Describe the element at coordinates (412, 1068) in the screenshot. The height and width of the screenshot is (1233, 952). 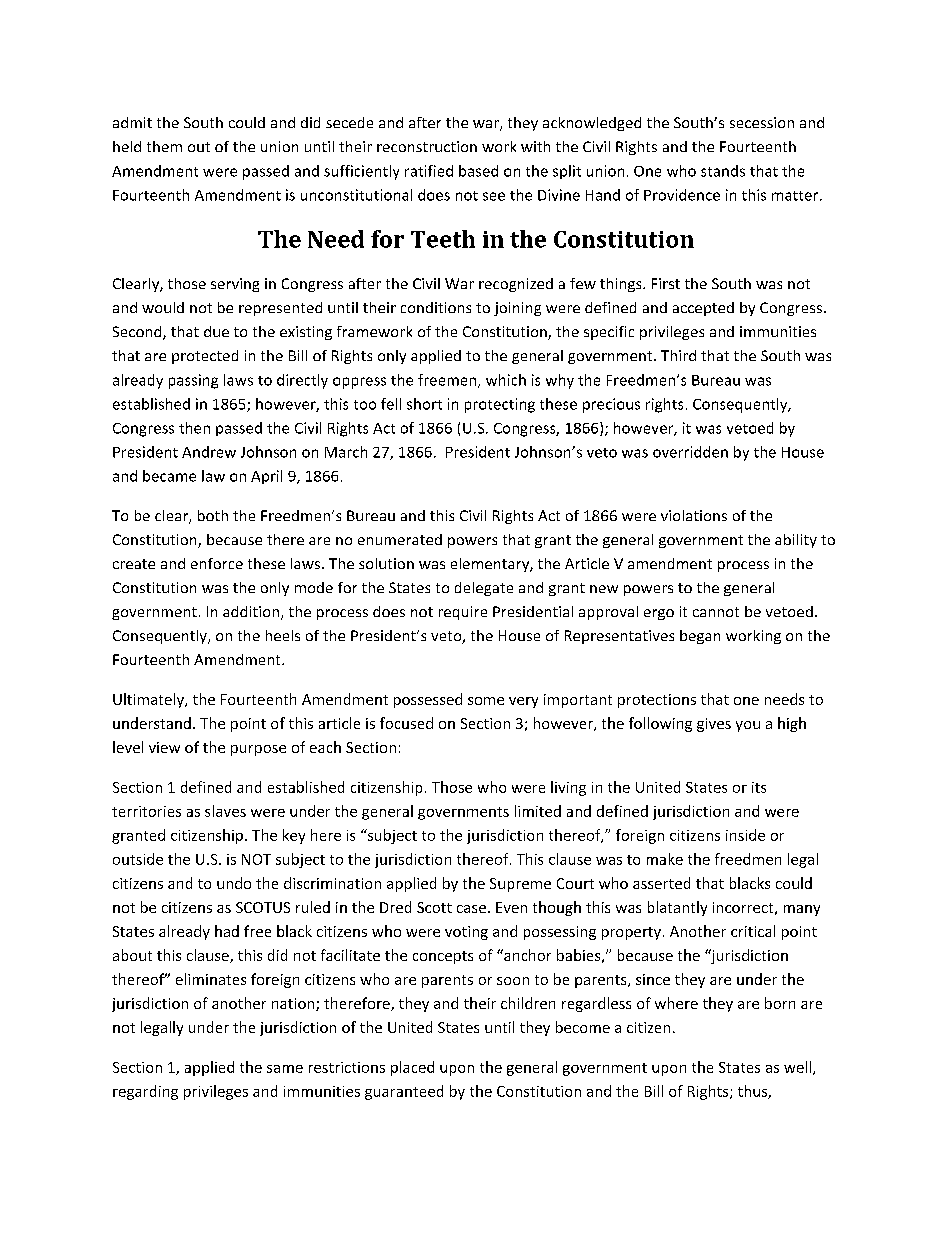
I see `placed` at that location.
